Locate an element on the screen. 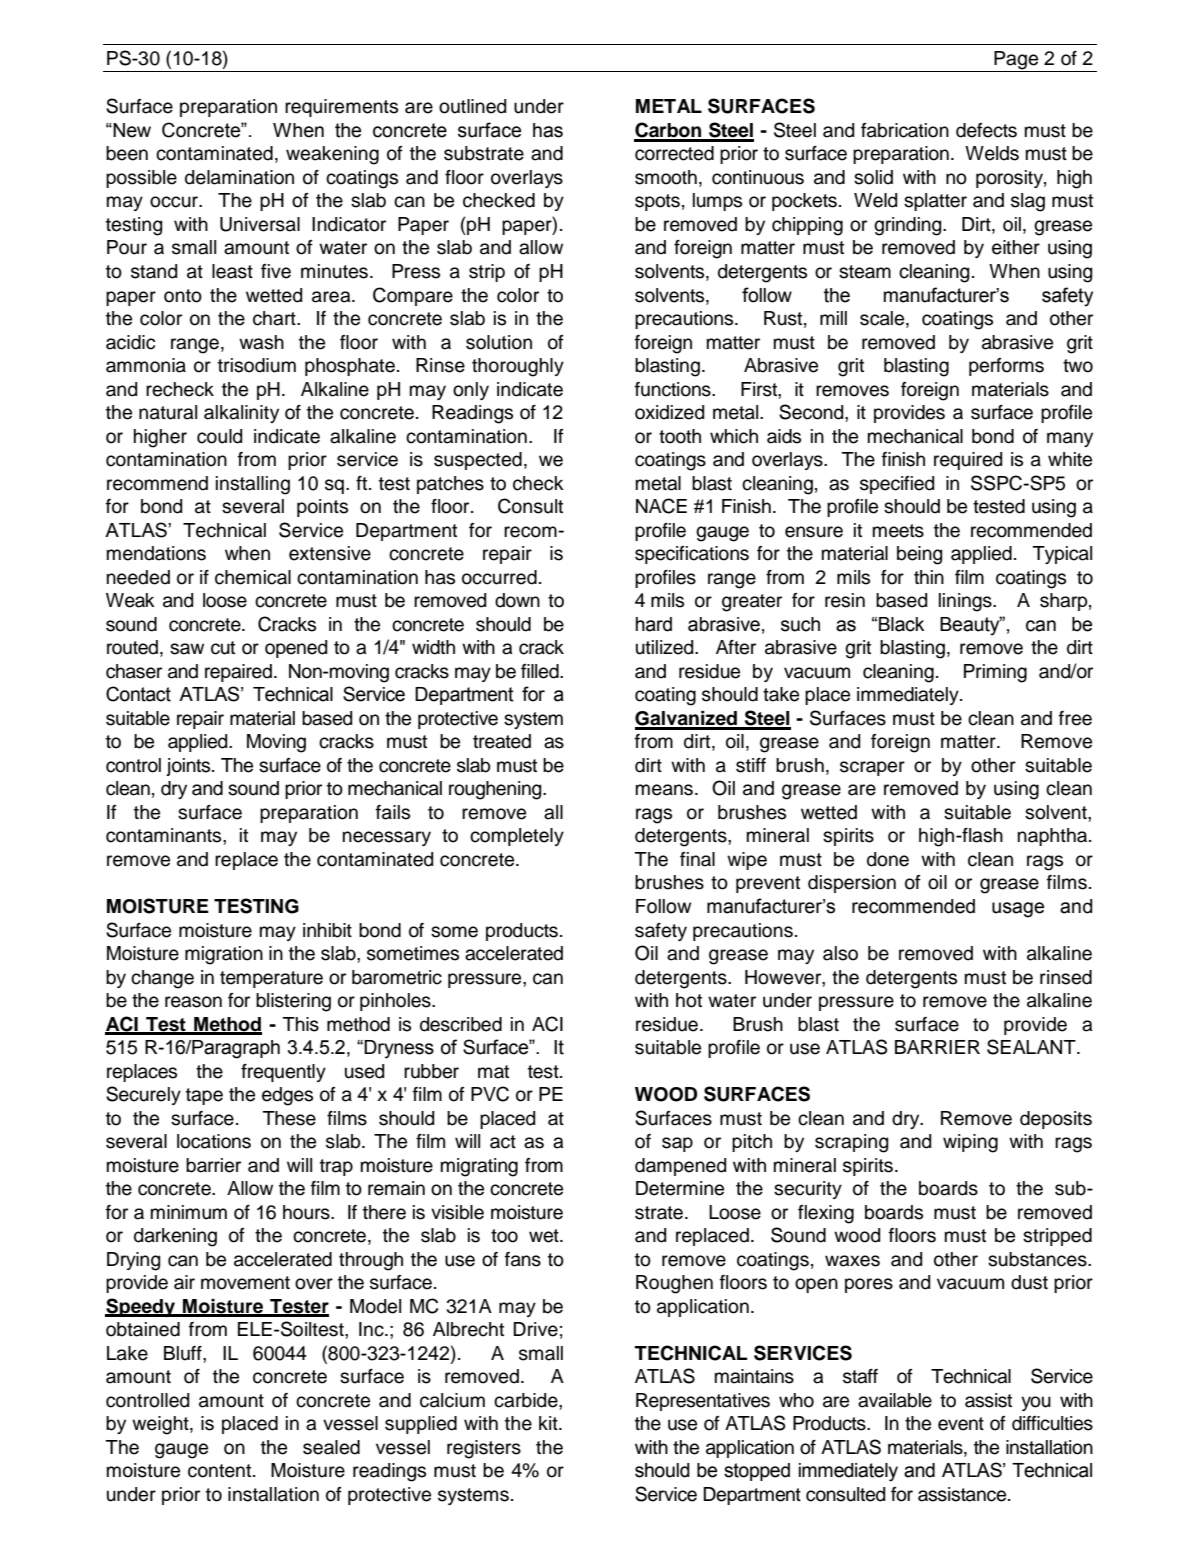 The image size is (1199, 1552). oxidized is located at coordinates (669, 412).
